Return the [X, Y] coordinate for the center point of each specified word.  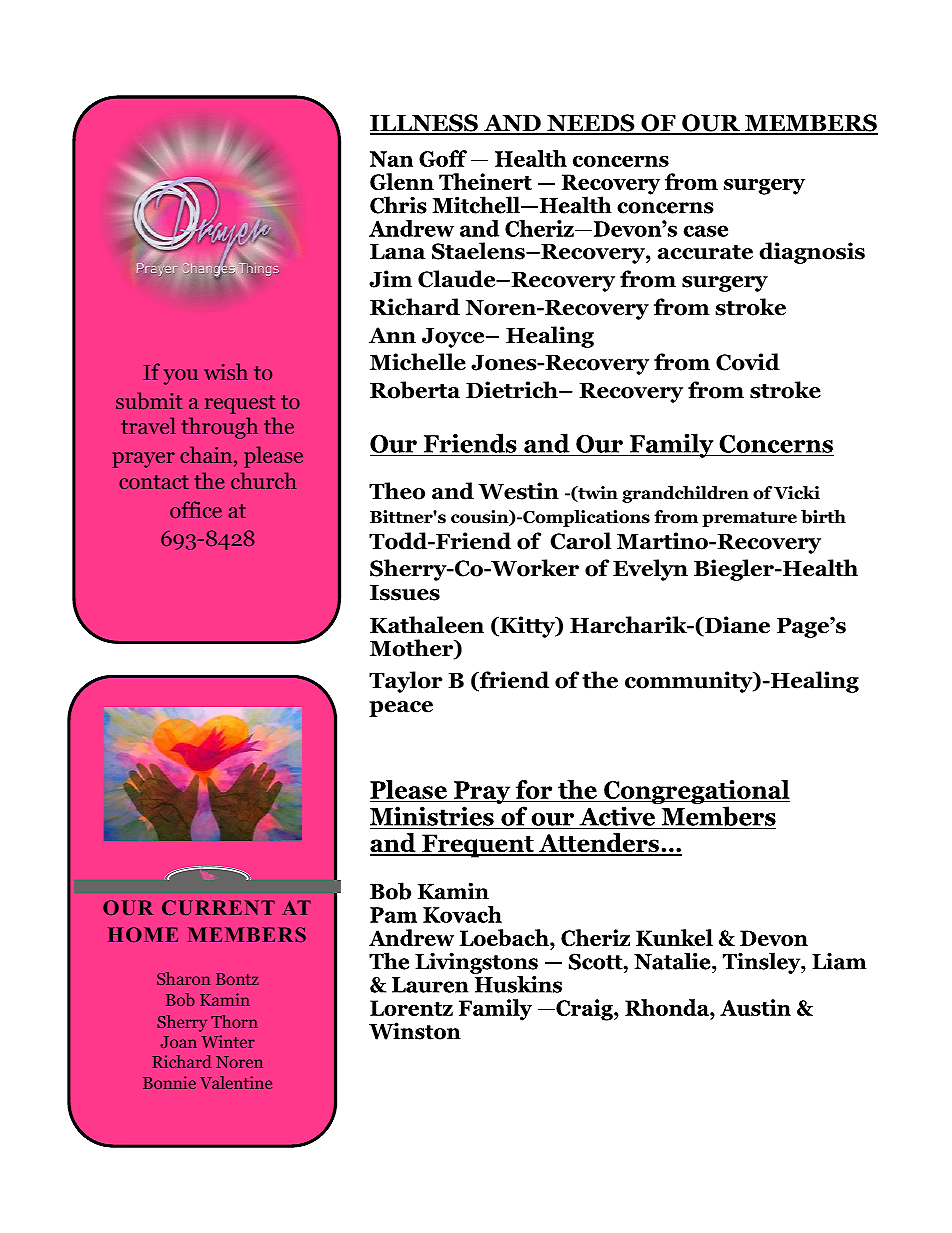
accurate [705, 252]
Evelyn [650, 570]
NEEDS [591, 124]
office [196, 509]
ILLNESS [425, 124]
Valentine [236, 1082]
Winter [228, 1041]
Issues [405, 593]
